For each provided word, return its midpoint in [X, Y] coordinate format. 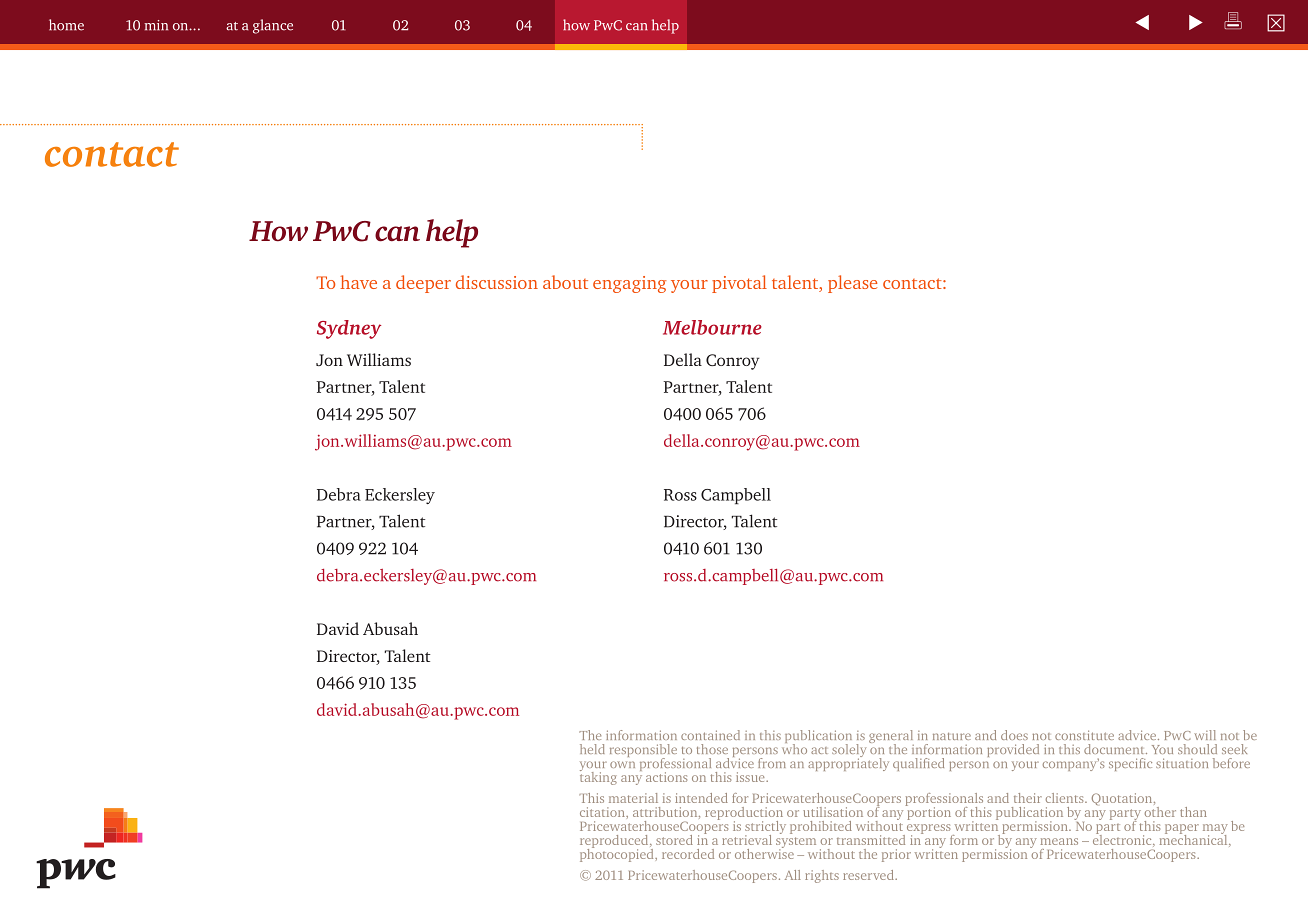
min [156, 25]
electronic [1123, 839]
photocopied [618, 854]
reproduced [615, 843]
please [852, 284]
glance [273, 26]
